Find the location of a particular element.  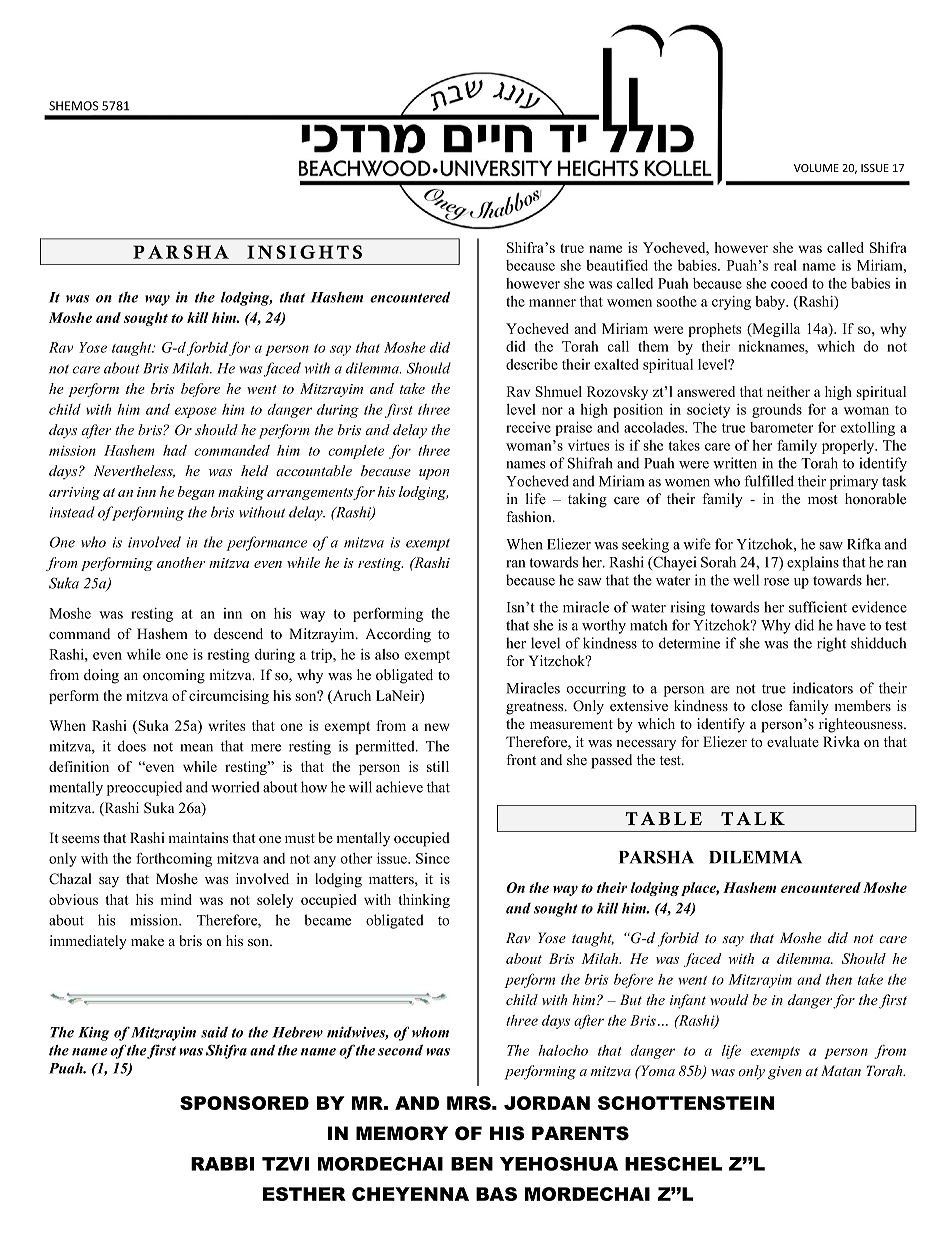

indicators is located at coordinates (823, 688).
